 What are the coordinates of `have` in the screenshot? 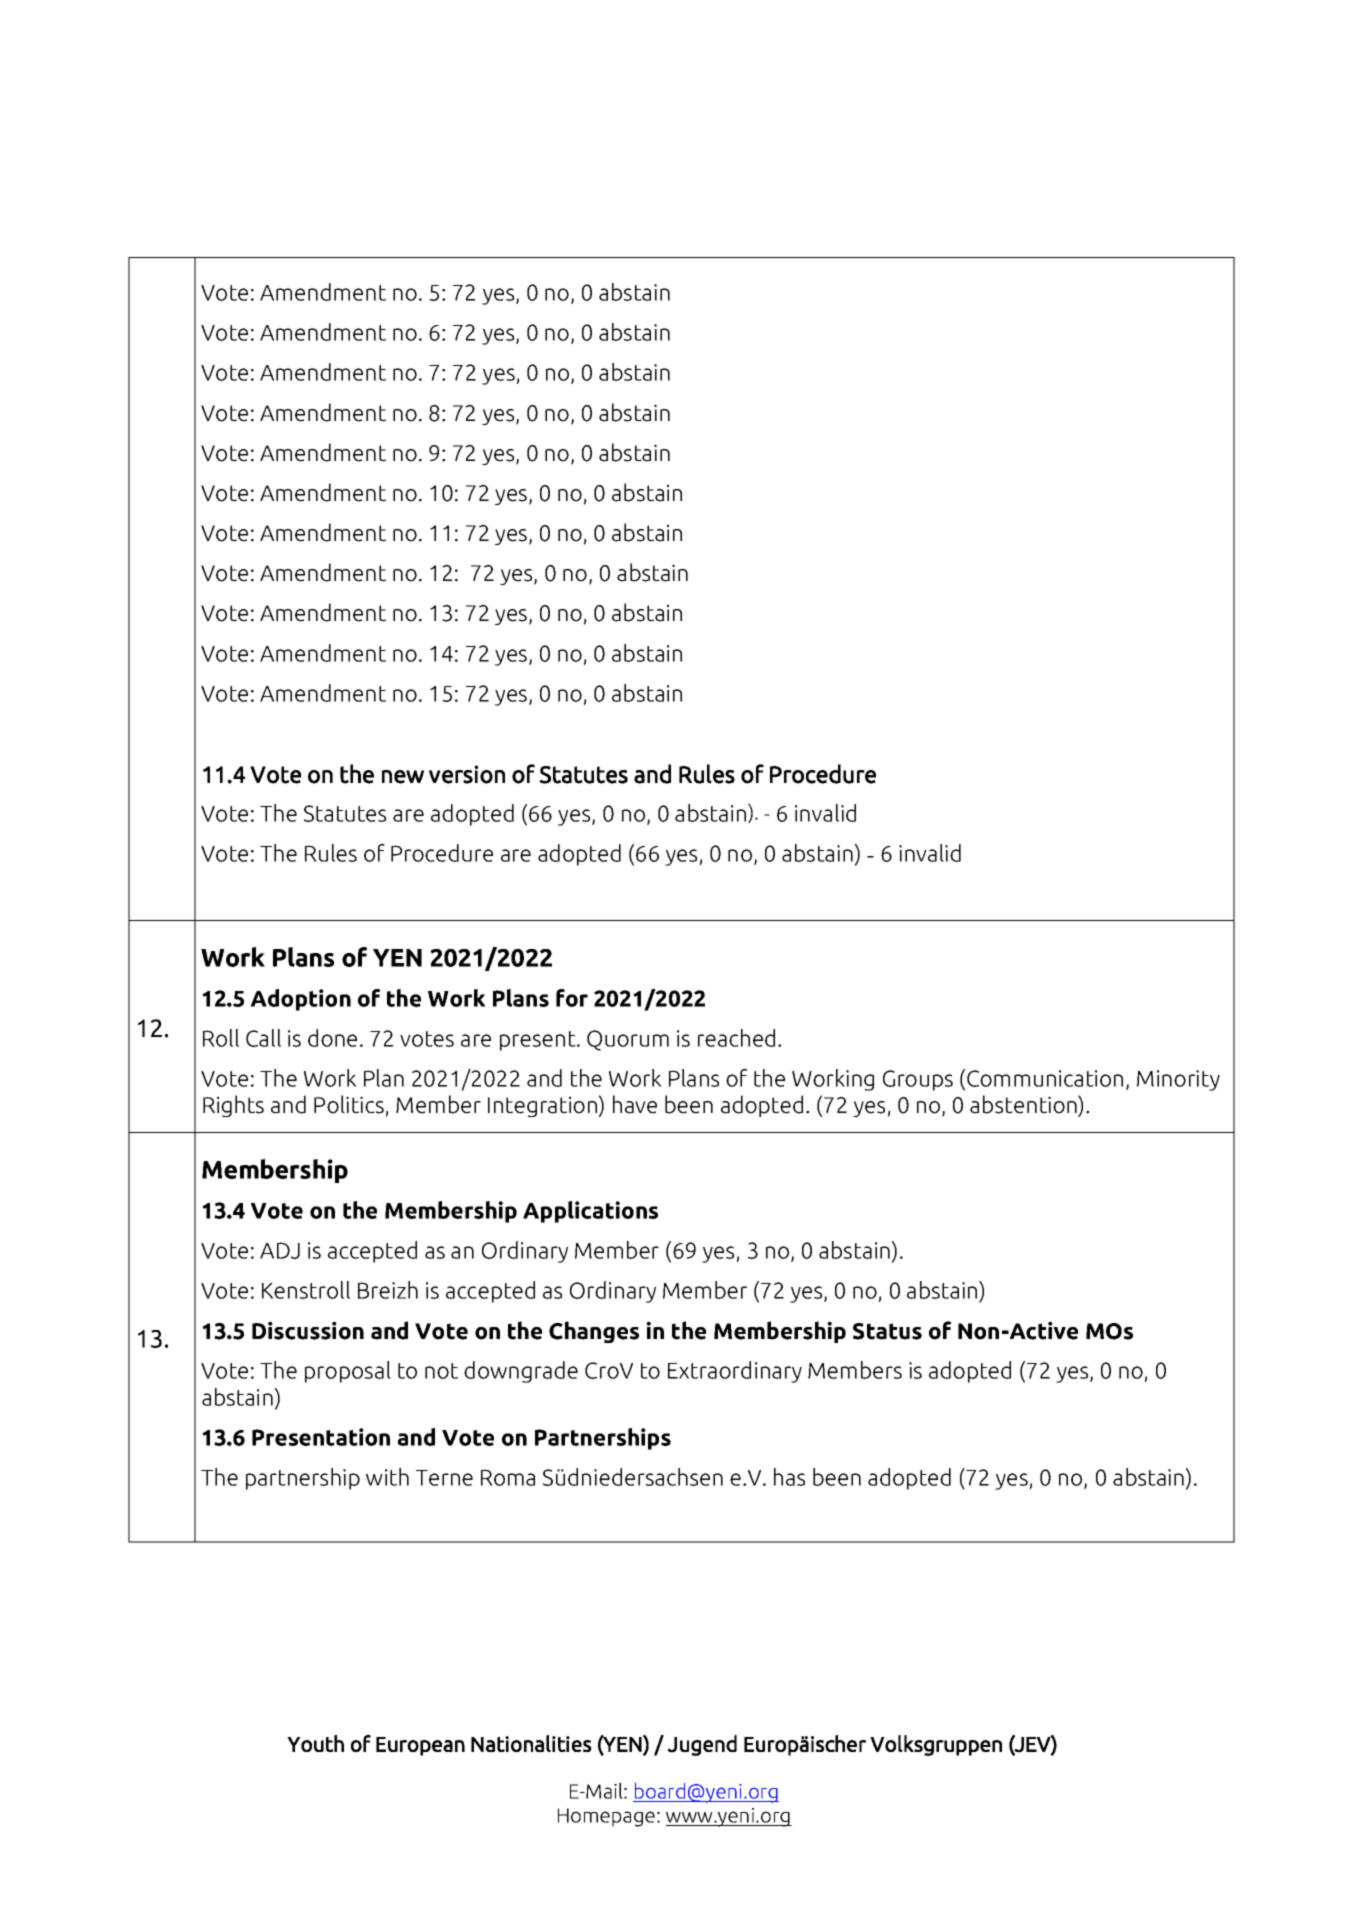 It's located at (635, 1104).
